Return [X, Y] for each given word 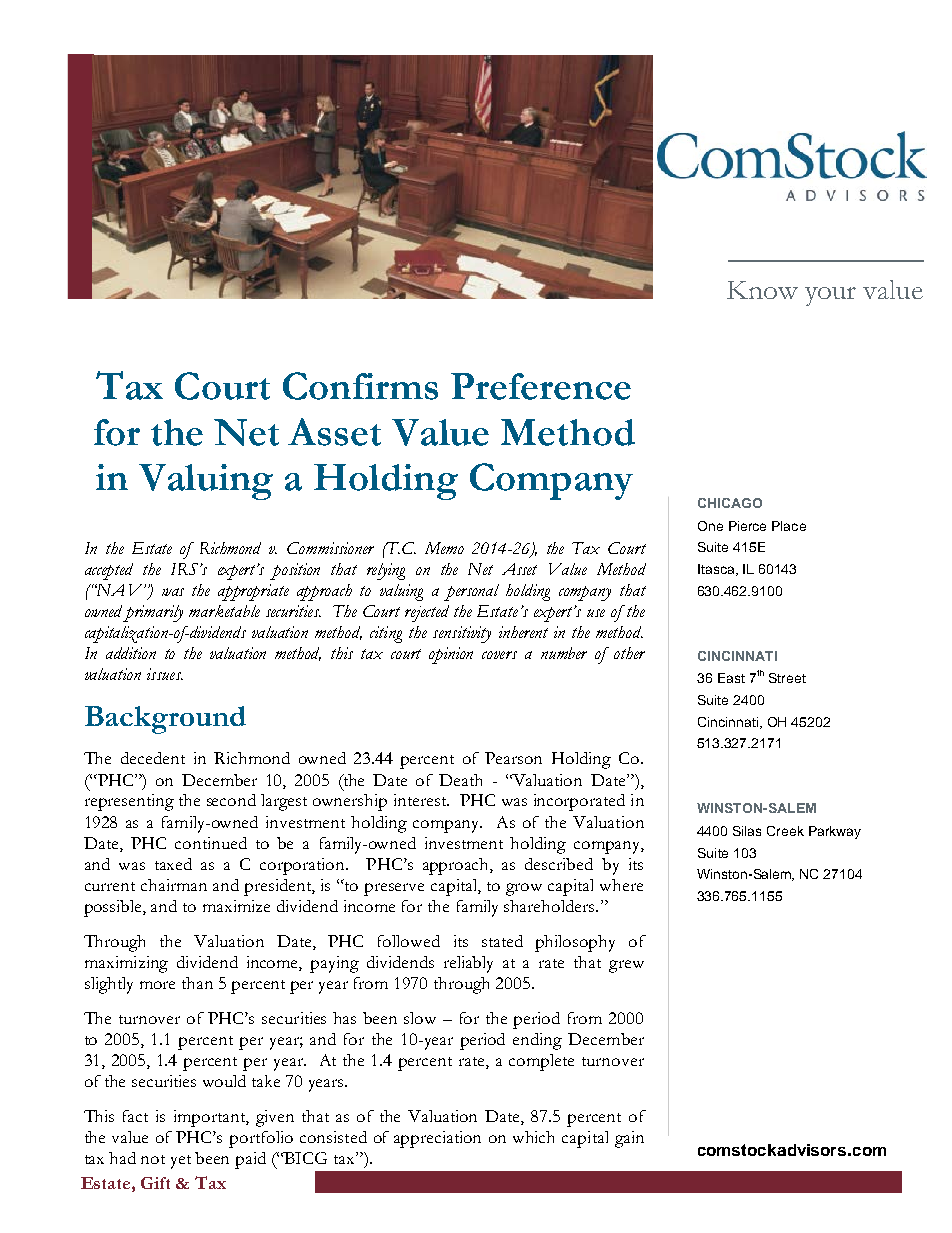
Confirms [360, 386]
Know [762, 290]
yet [181, 1162]
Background [165, 720]
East [731, 678]
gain [629, 1139]
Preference [541, 386]
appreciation [437, 1139]
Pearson [513, 758]
